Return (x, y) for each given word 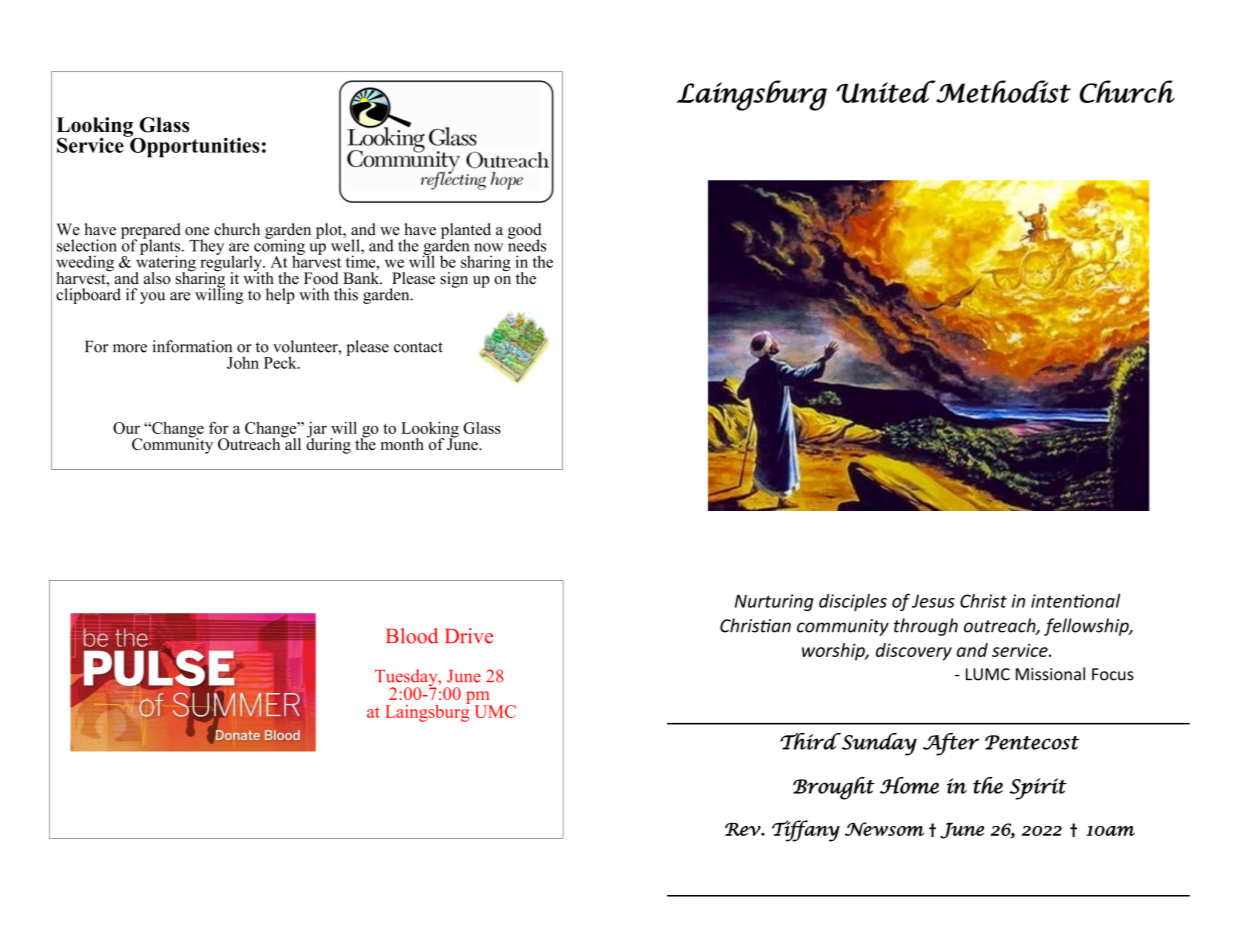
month (402, 444)
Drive (469, 636)
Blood (412, 636)
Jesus (933, 601)
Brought (834, 788)
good (525, 232)
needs (527, 244)
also (157, 278)
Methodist (1002, 91)
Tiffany (806, 831)
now (488, 247)
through (926, 627)
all (292, 442)
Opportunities (194, 146)
